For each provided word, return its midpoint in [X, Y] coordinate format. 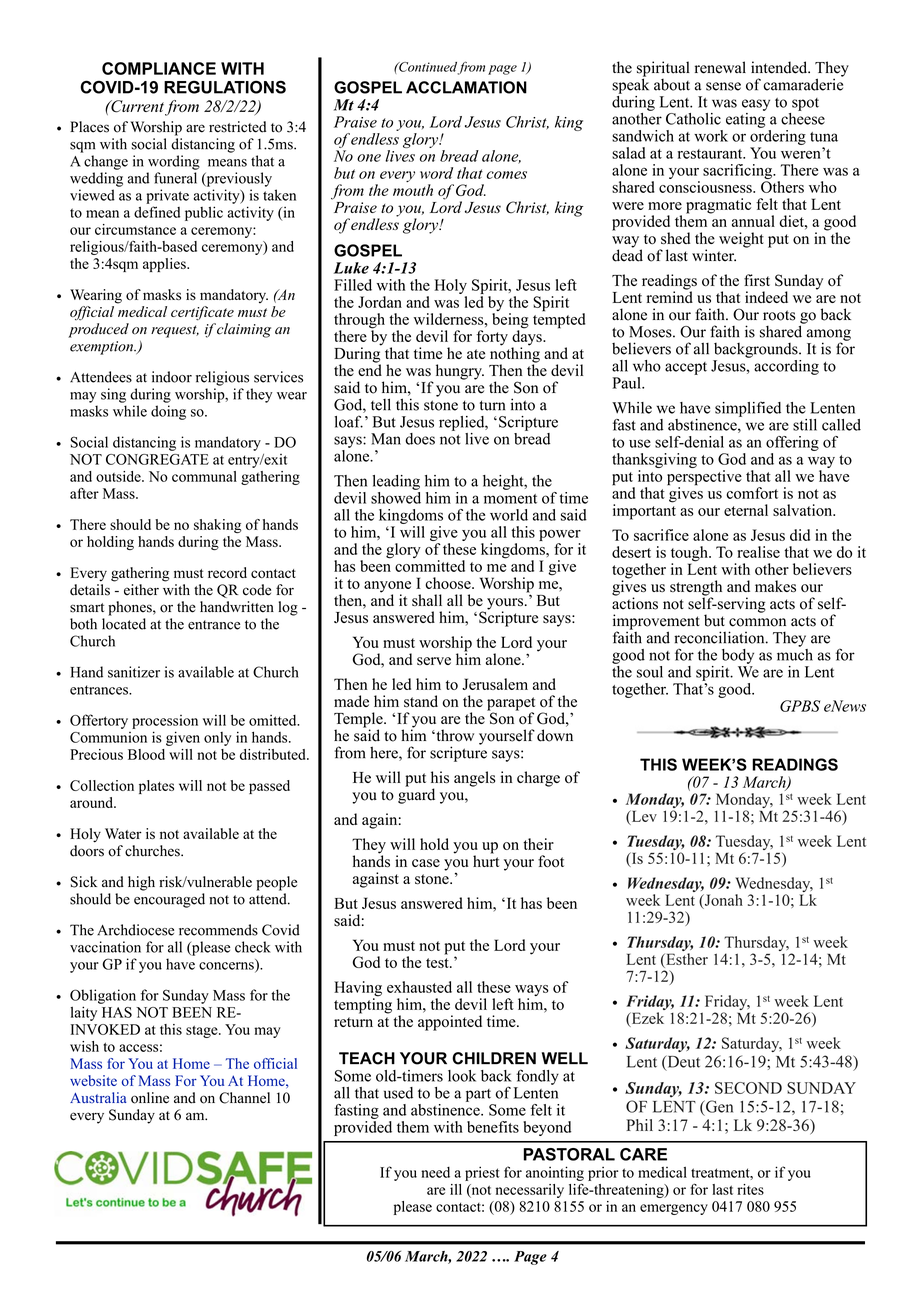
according [786, 367]
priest [482, 1173]
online [150, 1098]
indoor [172, 377]
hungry [460, 372]
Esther [686, 959]
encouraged [169, 900]
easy [756, 105]
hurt [486, 860]
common [757, 622]
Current [136, 106]
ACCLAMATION [466, 87]
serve [434, 661]
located [124, 624]
